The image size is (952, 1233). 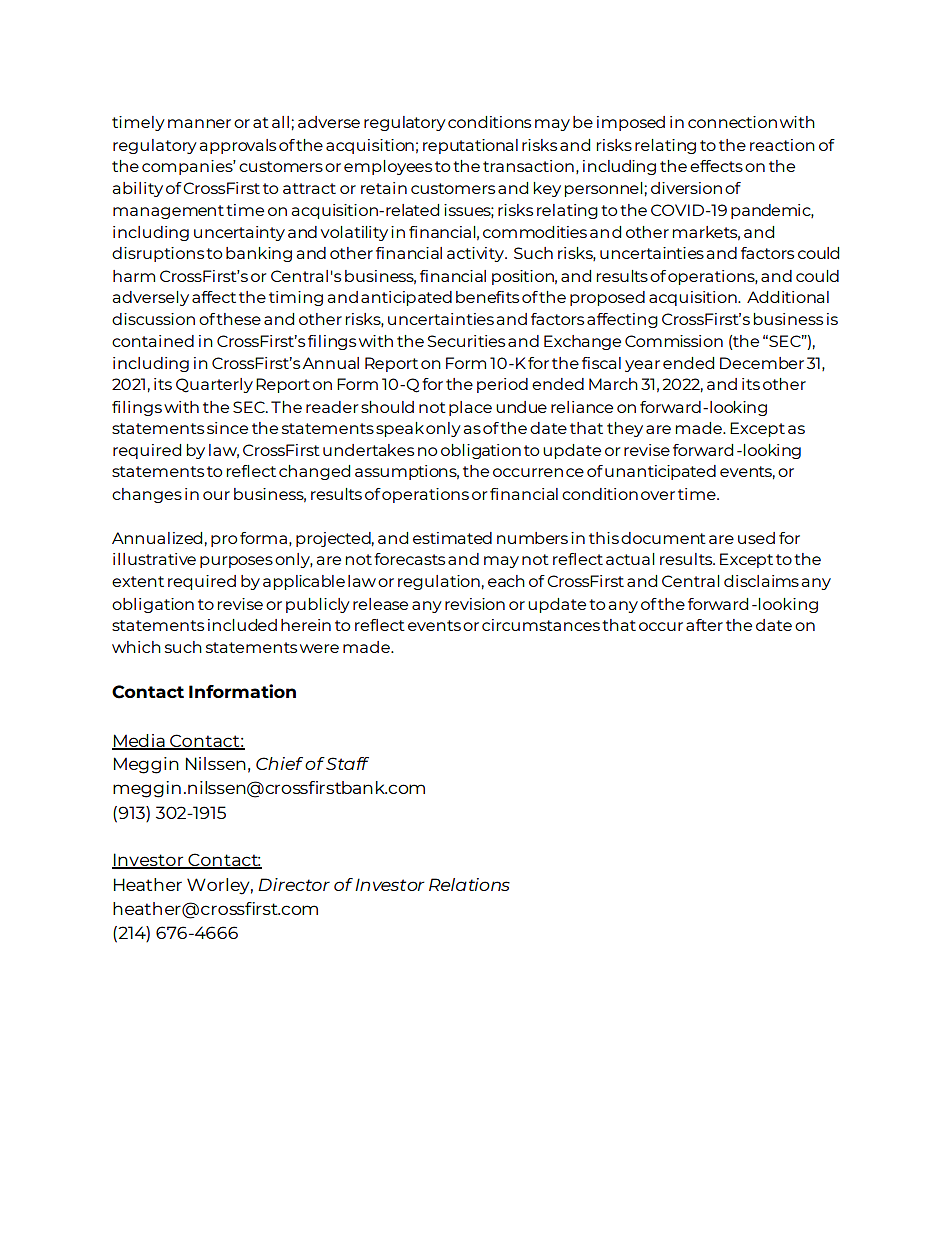 What do you see at coordinates (469, 884) in the screenshot?
I see `Relations` at bounding box center [469, 884].
